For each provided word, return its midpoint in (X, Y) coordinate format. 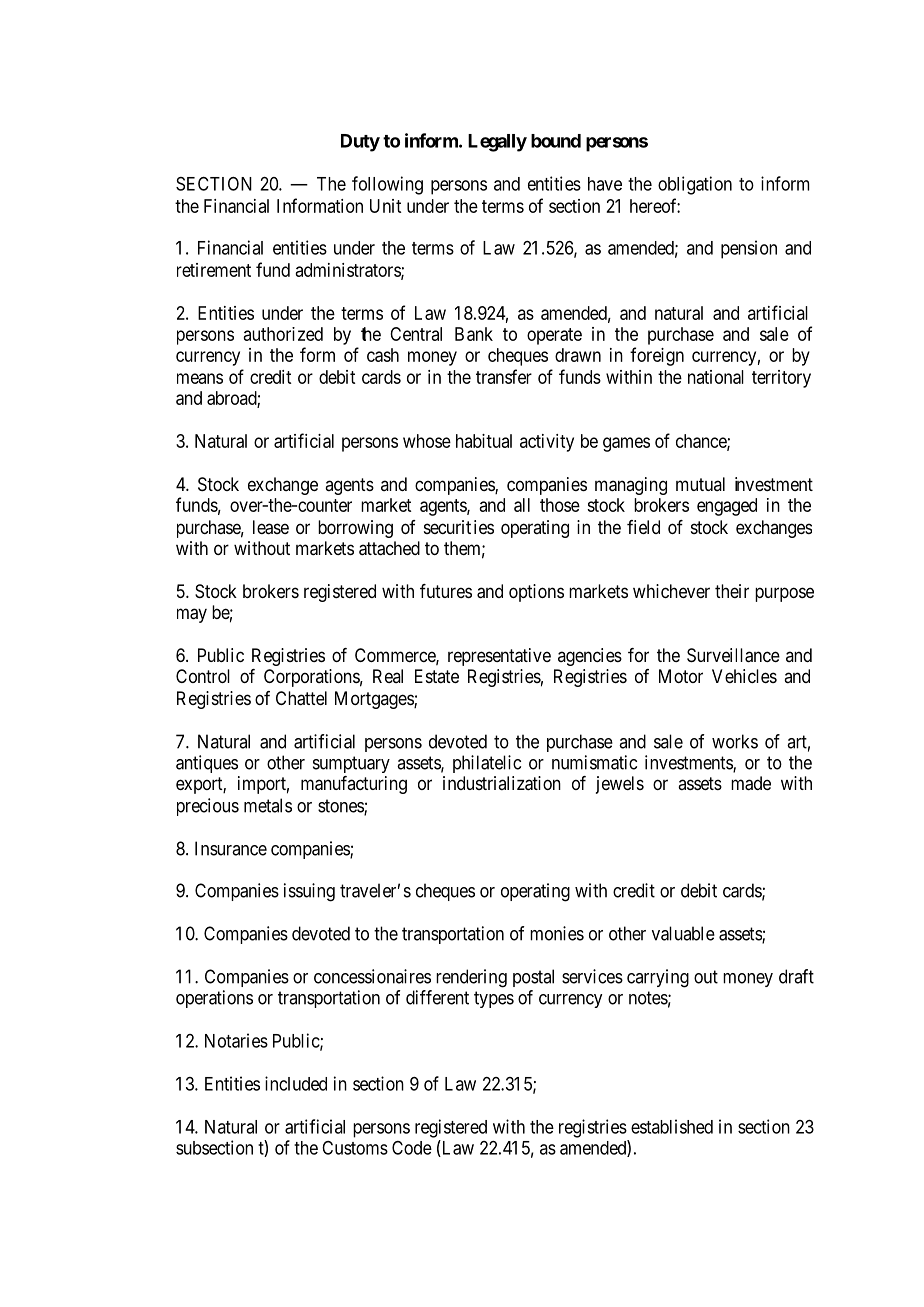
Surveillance (733, 655)
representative (499, 657)
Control (203, 676)
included (296, 1083)
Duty (360, 143)
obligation (695, 185)
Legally (497, 143)
